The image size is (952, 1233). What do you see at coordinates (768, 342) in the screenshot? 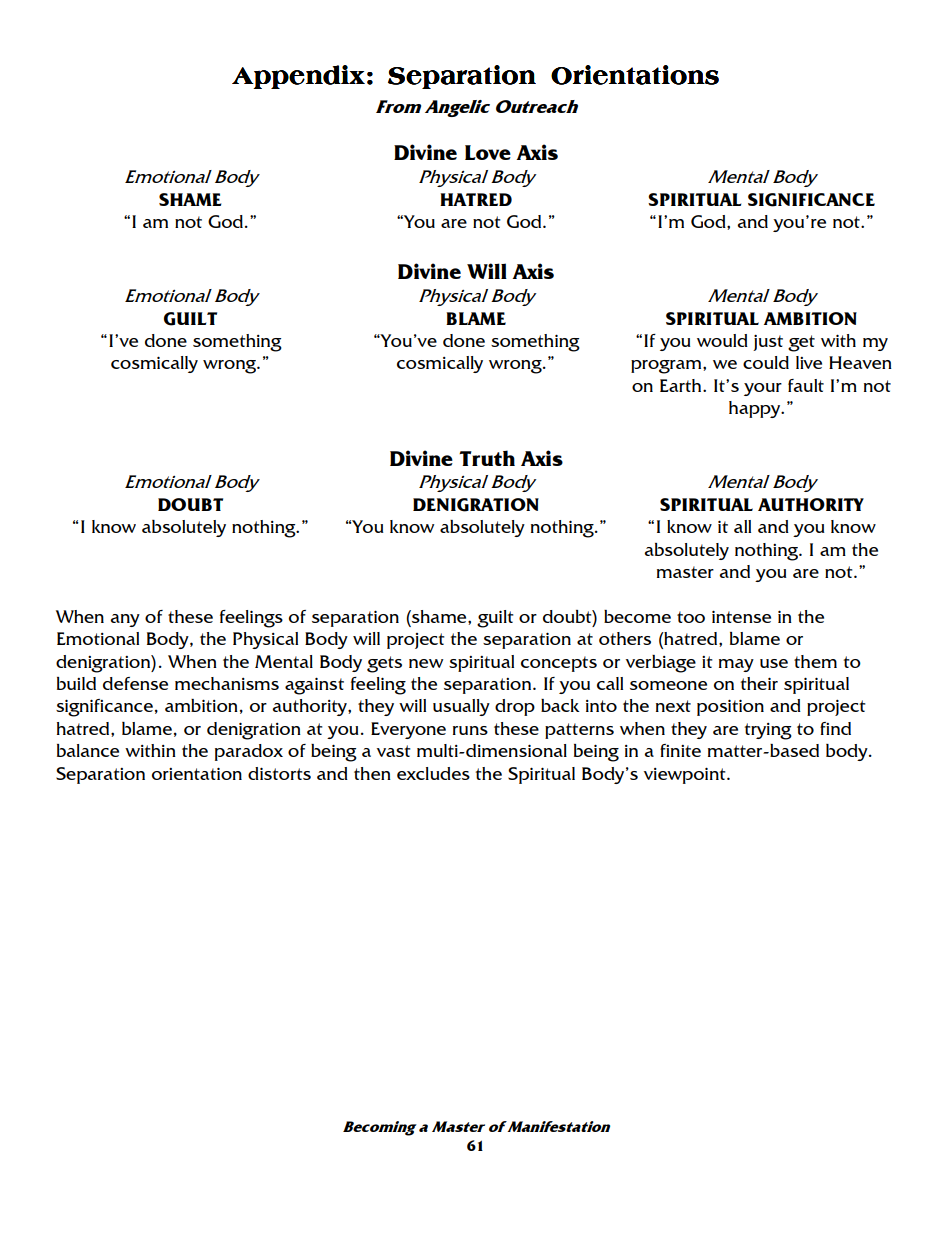
I see `just` at bounding box center [768, 342].
